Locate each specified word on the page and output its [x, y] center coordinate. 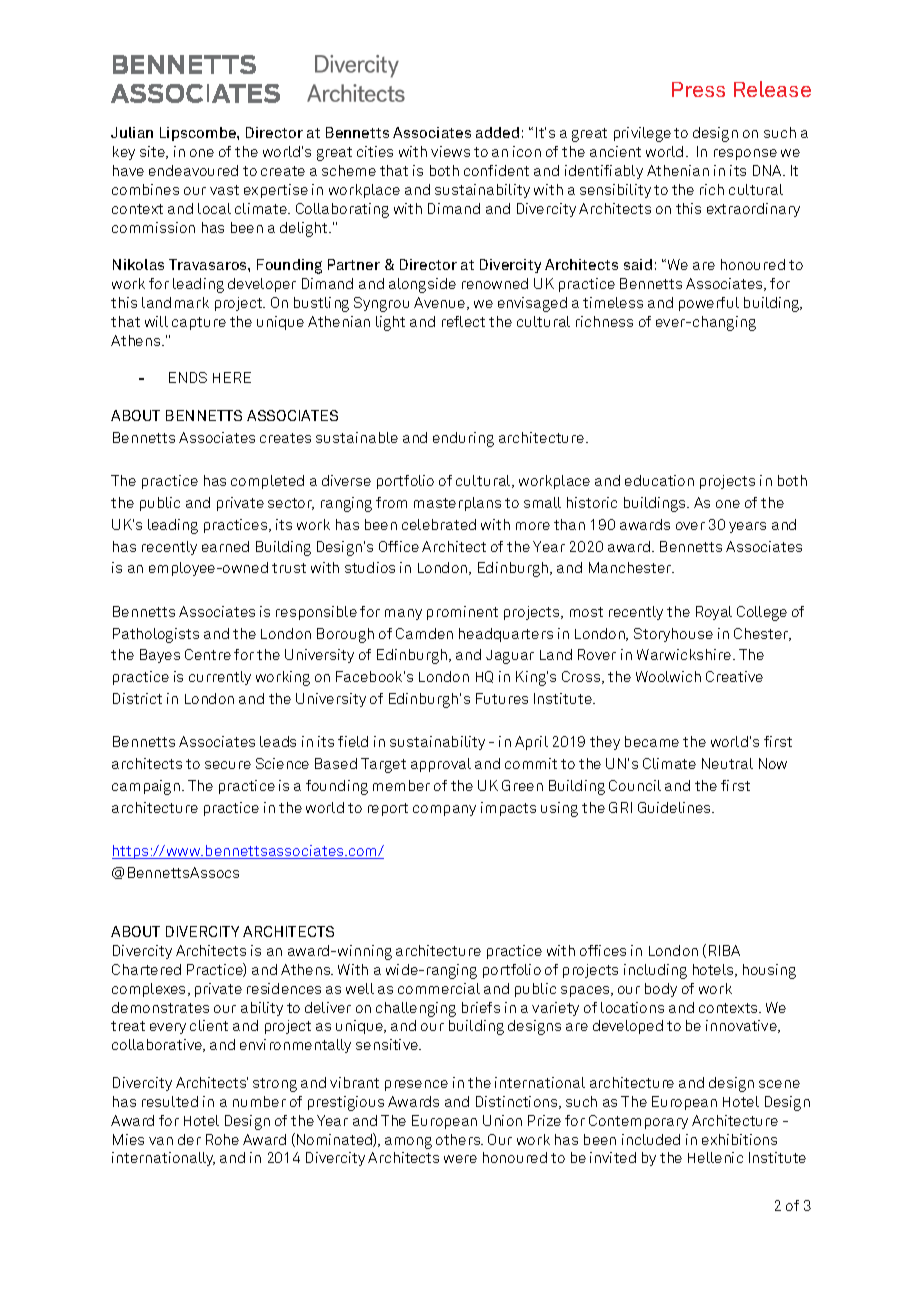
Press [698, 89]
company [444, 810]
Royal [714, 613]
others [459, 1139]
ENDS [188, 377]
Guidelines [675, 807]
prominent [462, 613]
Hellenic [715, 1157]
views [450, 151]
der [189, 1139]
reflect [463, 321]
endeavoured [193, 170]
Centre [208, 654]
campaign [146, 787]
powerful [709, 304]
